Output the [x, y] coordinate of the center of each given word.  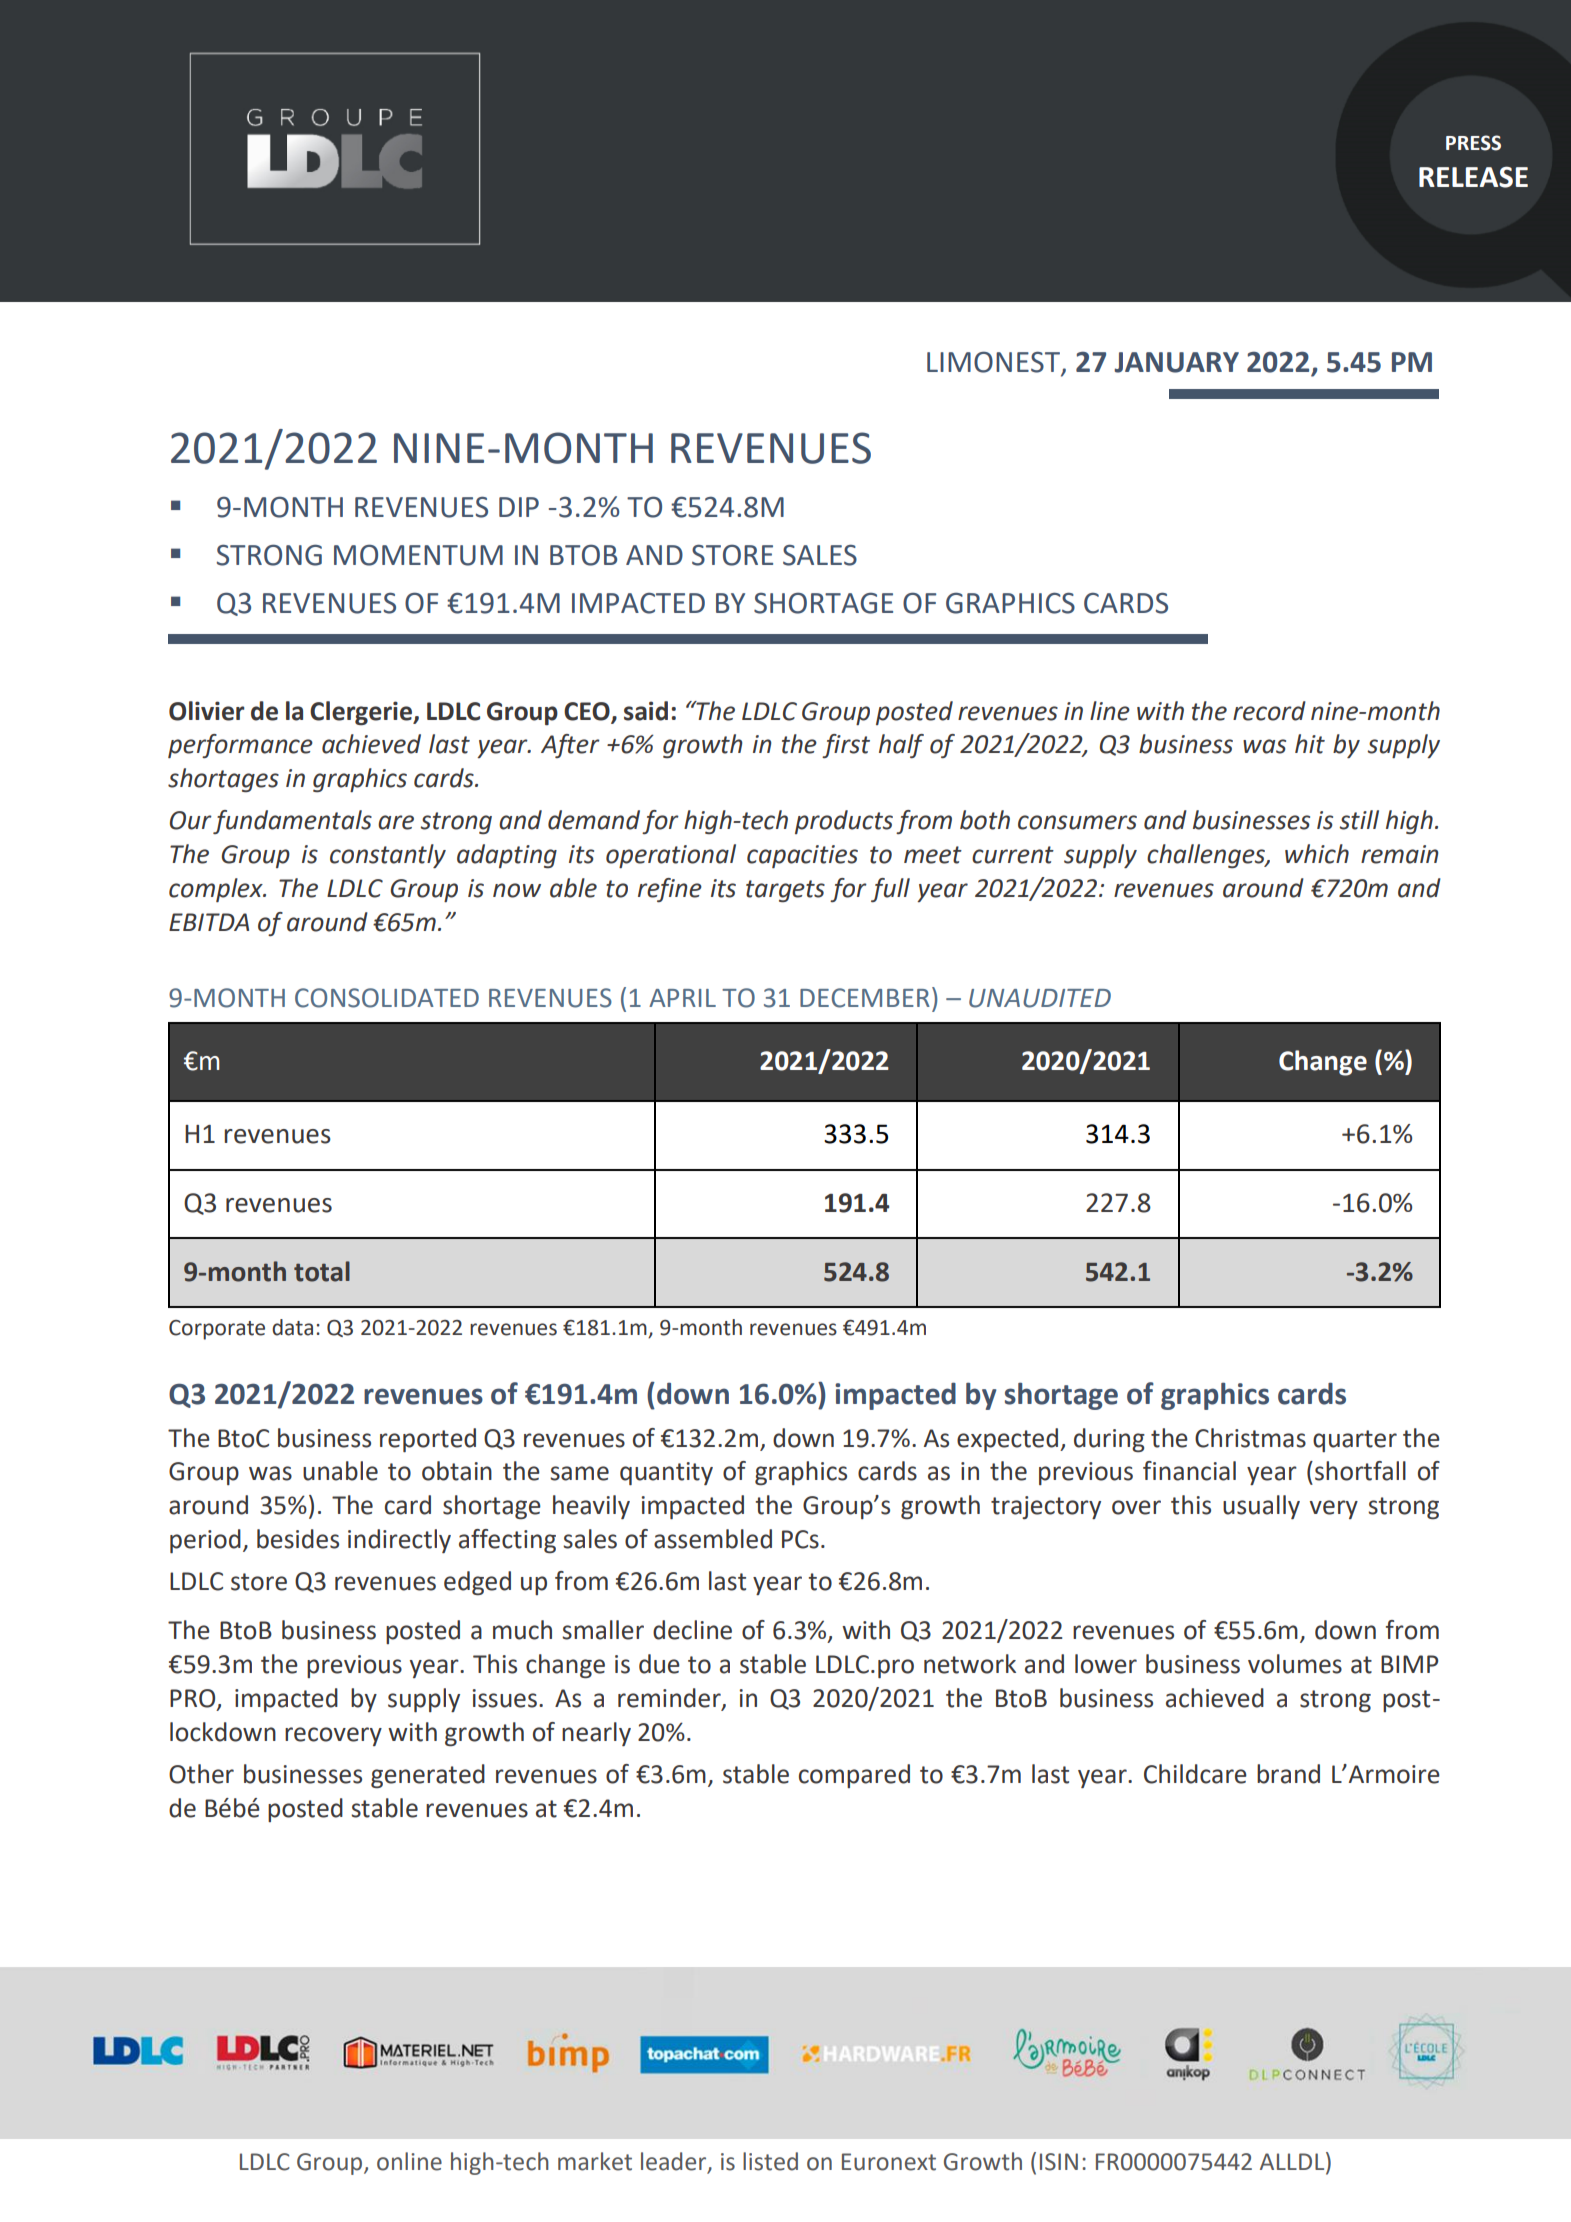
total [322, 1271]
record [1269, 711]
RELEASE [1473, 177]
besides [298, 1539]
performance [240, 746]
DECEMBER [865, 998]
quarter [1355, 1441]
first [846, 746]
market [595, 2161]
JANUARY [1176, 362]
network [970, 1664]
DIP [519, 507]
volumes [1295, 1664]
